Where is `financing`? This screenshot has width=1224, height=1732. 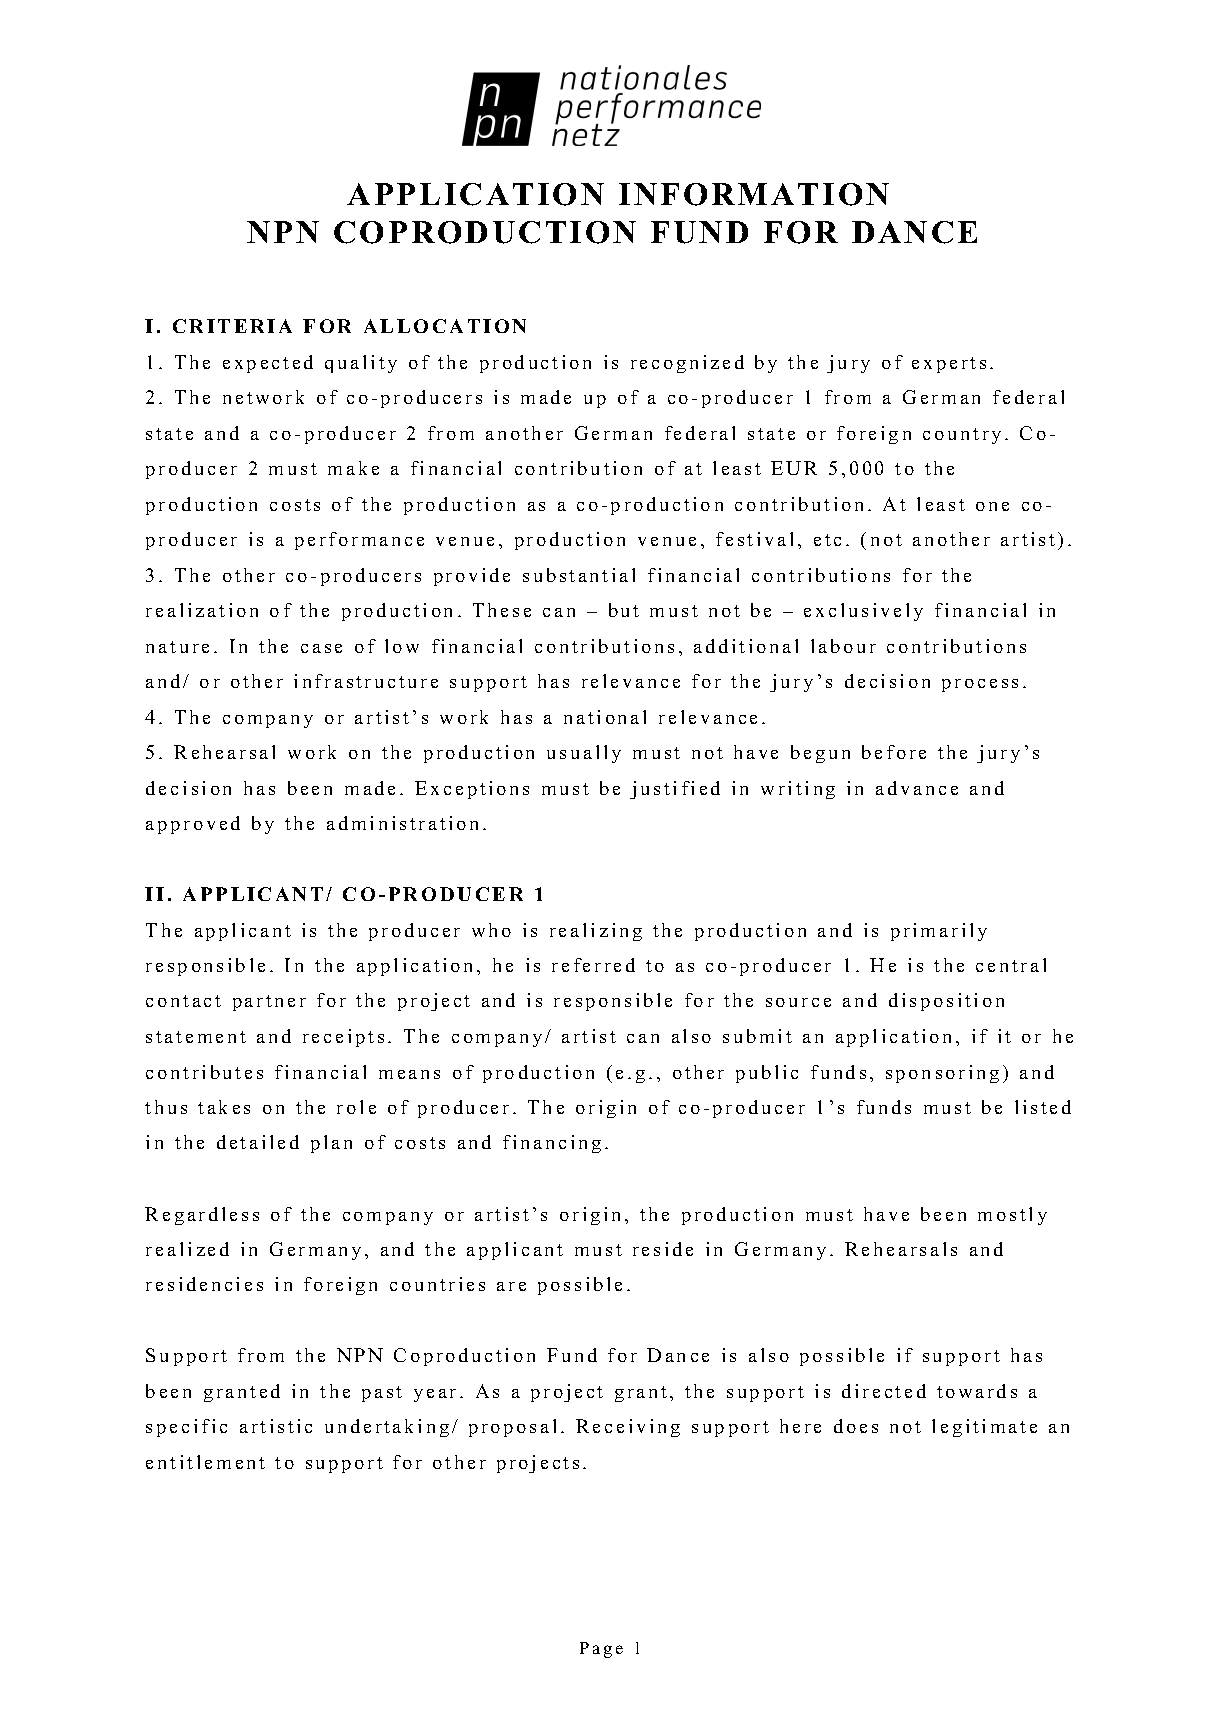 financing is located at coordinates (552, 1144).
